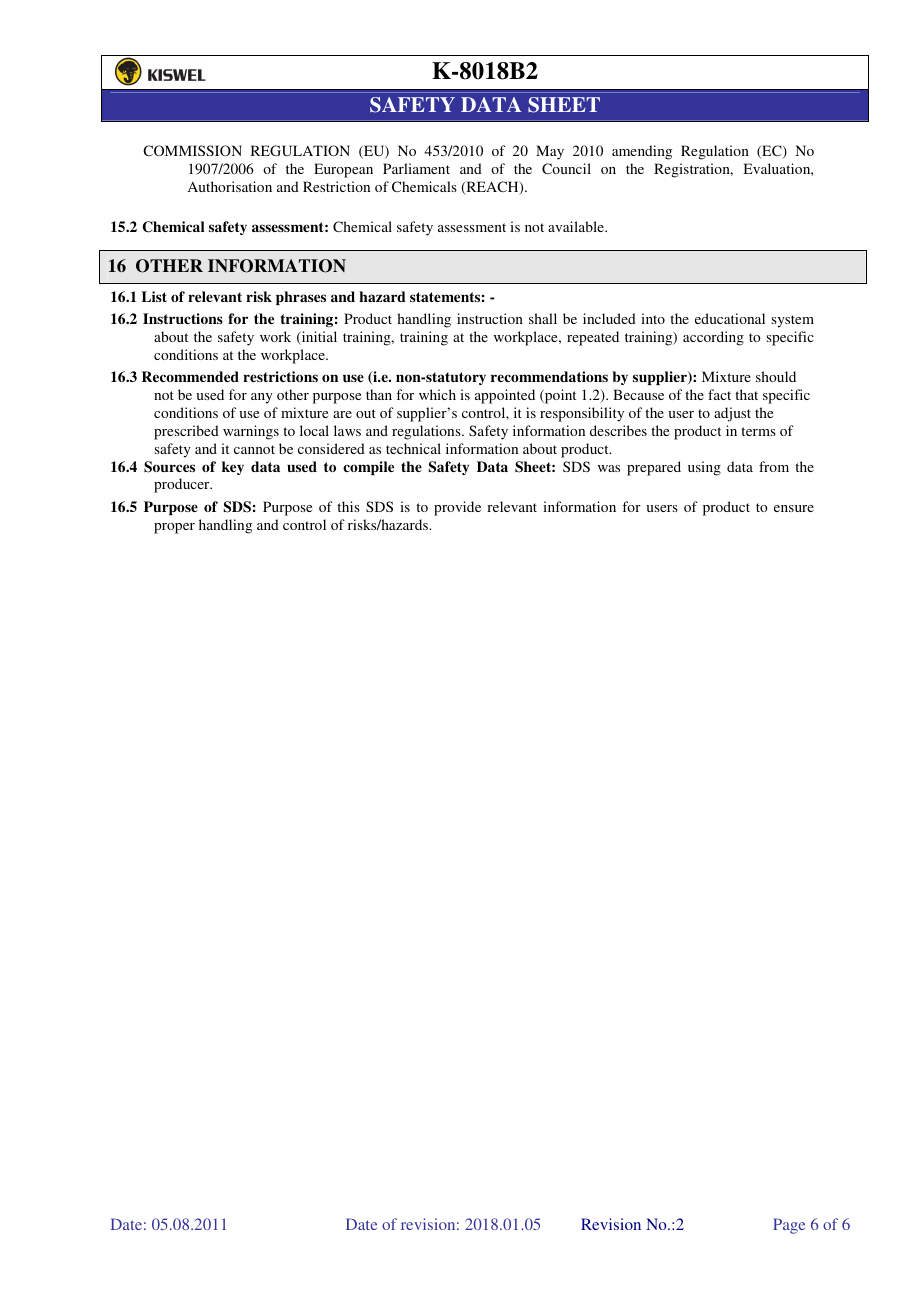 The image size is (924, 1308). Describe the element at coordinates (174, 528) in the page. I see `proper` at that location.
